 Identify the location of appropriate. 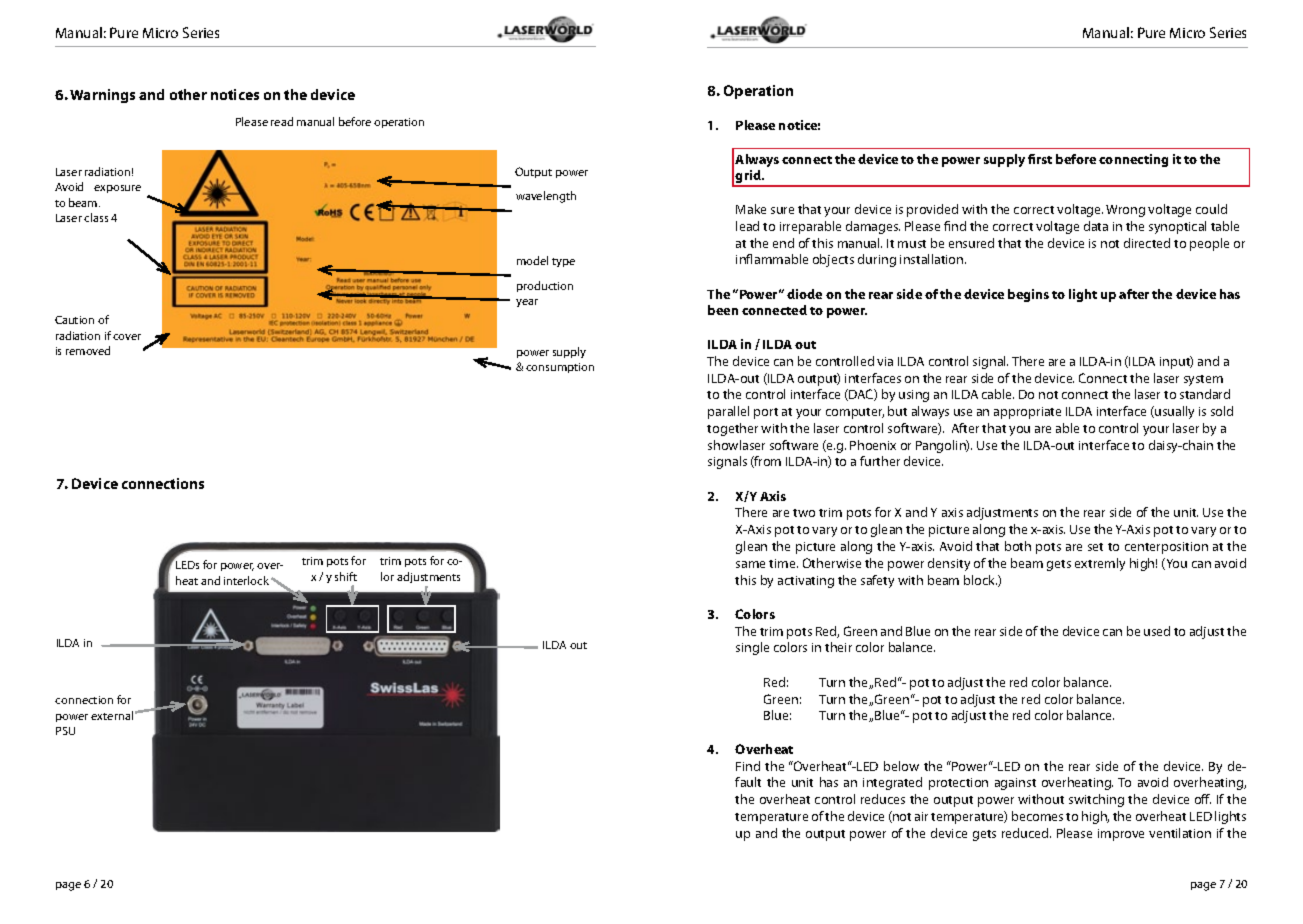
(1027, 413).
